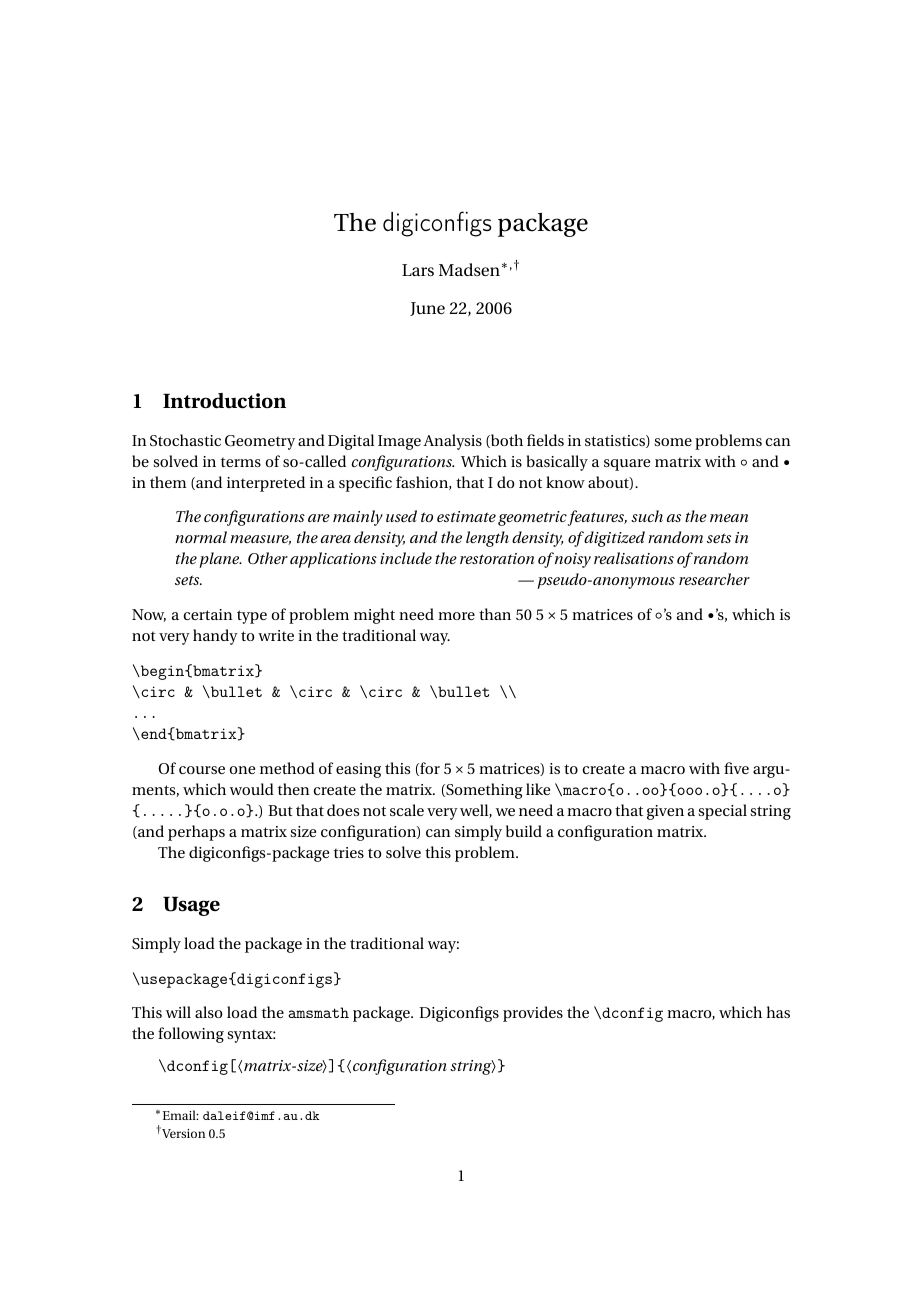 The height and width of the screenshot is (1308, 924). I want to click on June, so click(427, 309).
